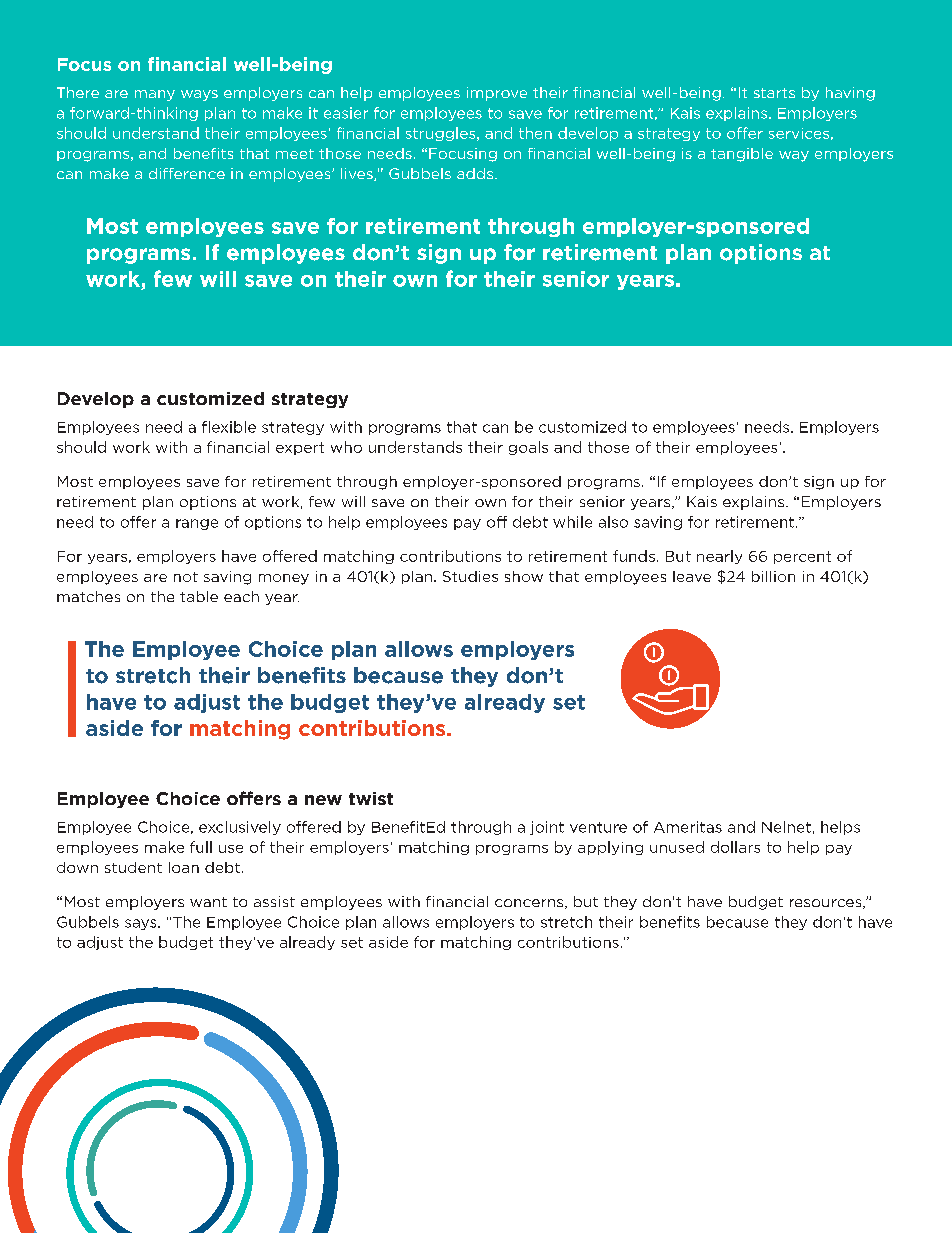 The height and width of the page is (1233, 952). Describe the element at coordinates (155, 95) in the page. I see `many` at that location.
